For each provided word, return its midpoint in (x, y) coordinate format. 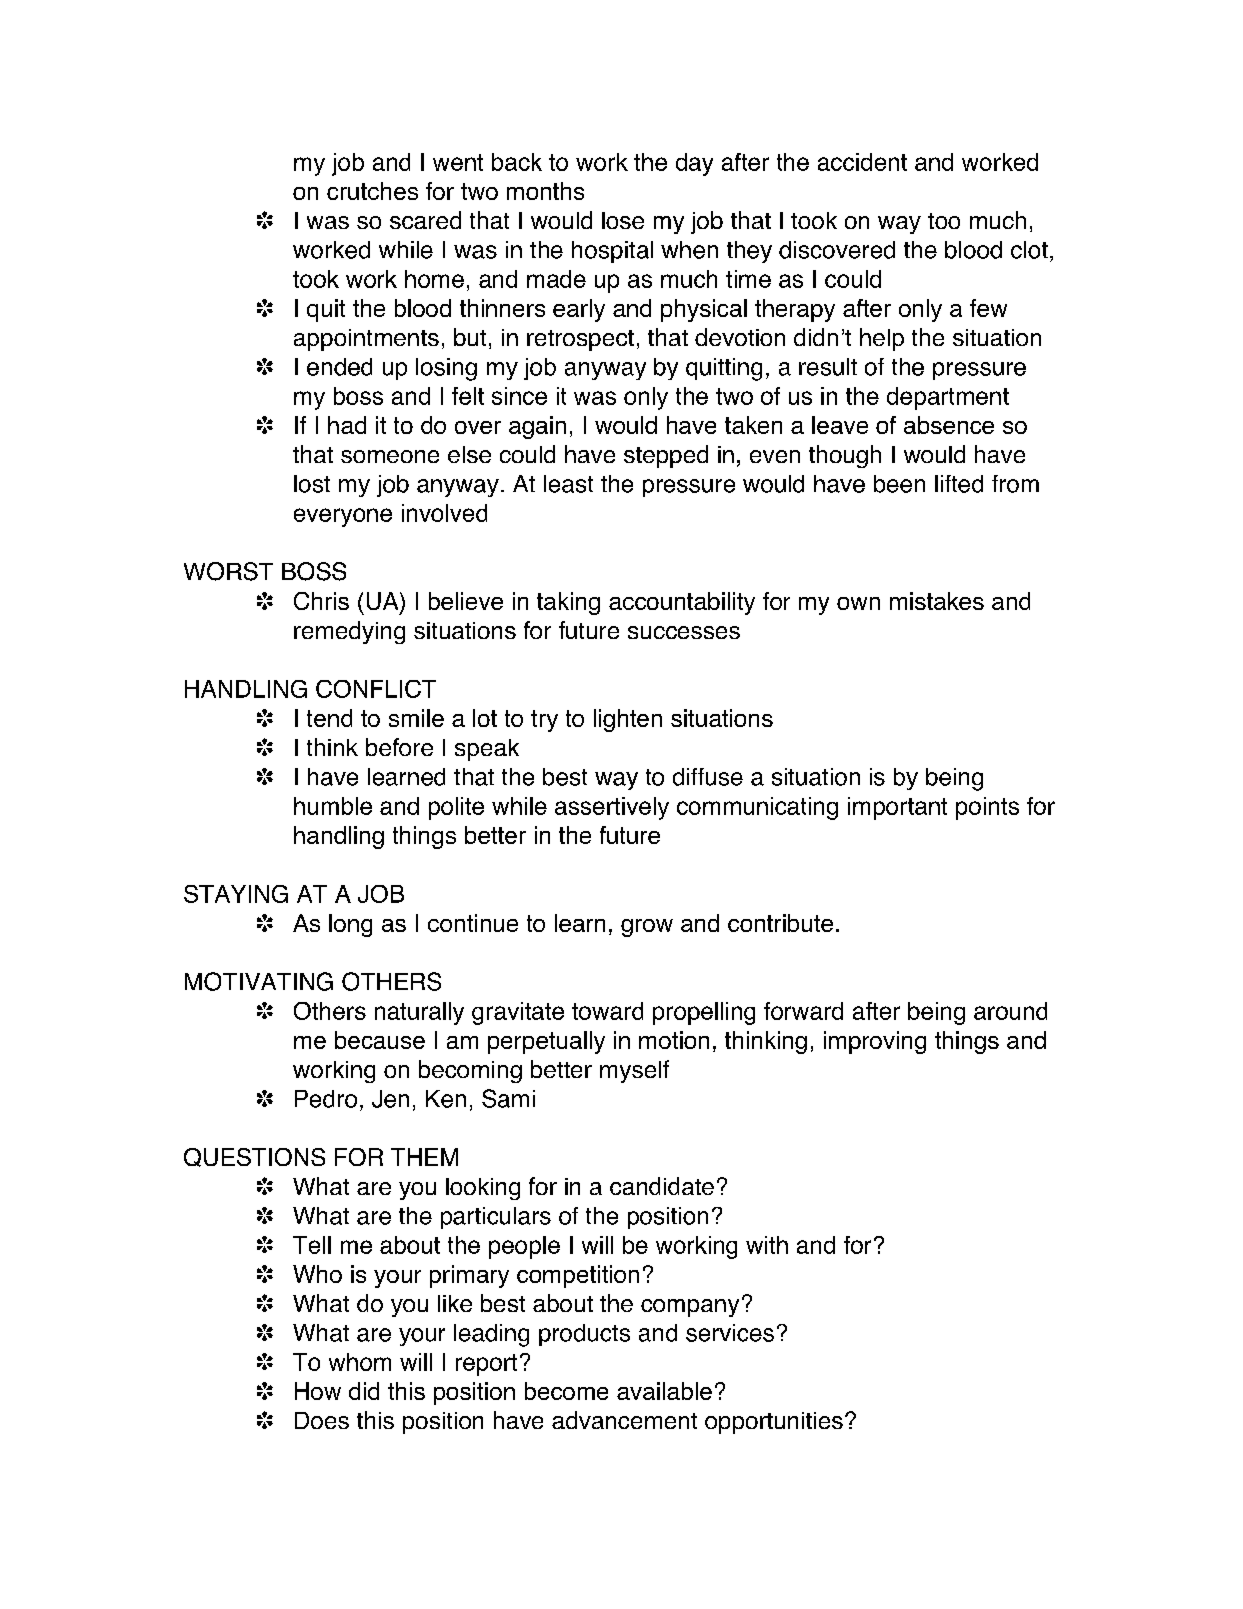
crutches (372, 191)
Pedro (326, 1099)
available (664, 1391)
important (897, 808)
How (318, 1391)
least (568, 484)
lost (312, 484)
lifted (959, 484)
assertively (612, 808)
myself (634, 1071)
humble (333, 806)
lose (623, 220)
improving (875, 1042)
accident (862, 162)
